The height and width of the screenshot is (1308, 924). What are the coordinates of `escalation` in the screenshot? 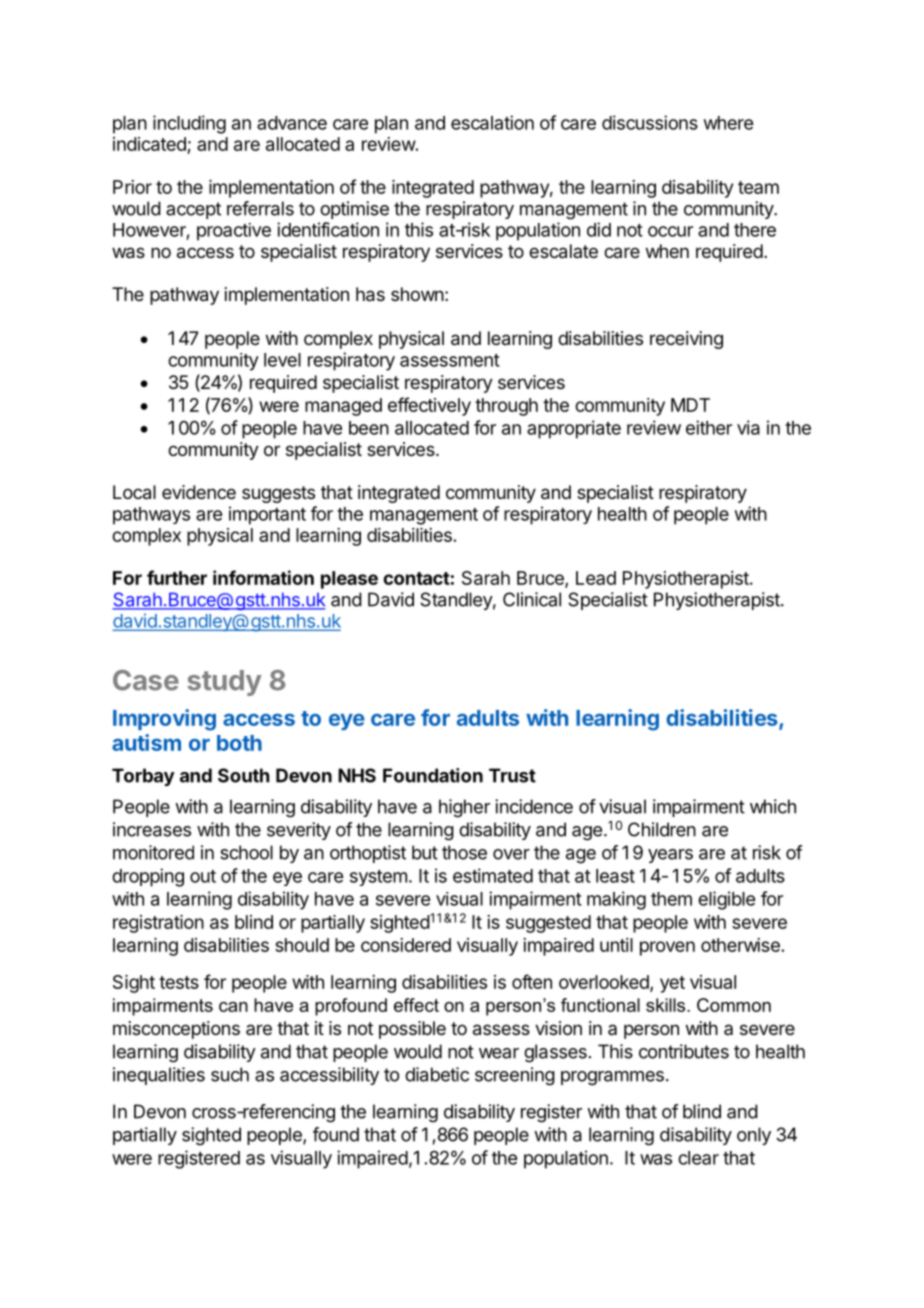 It's located at (492, 122).
